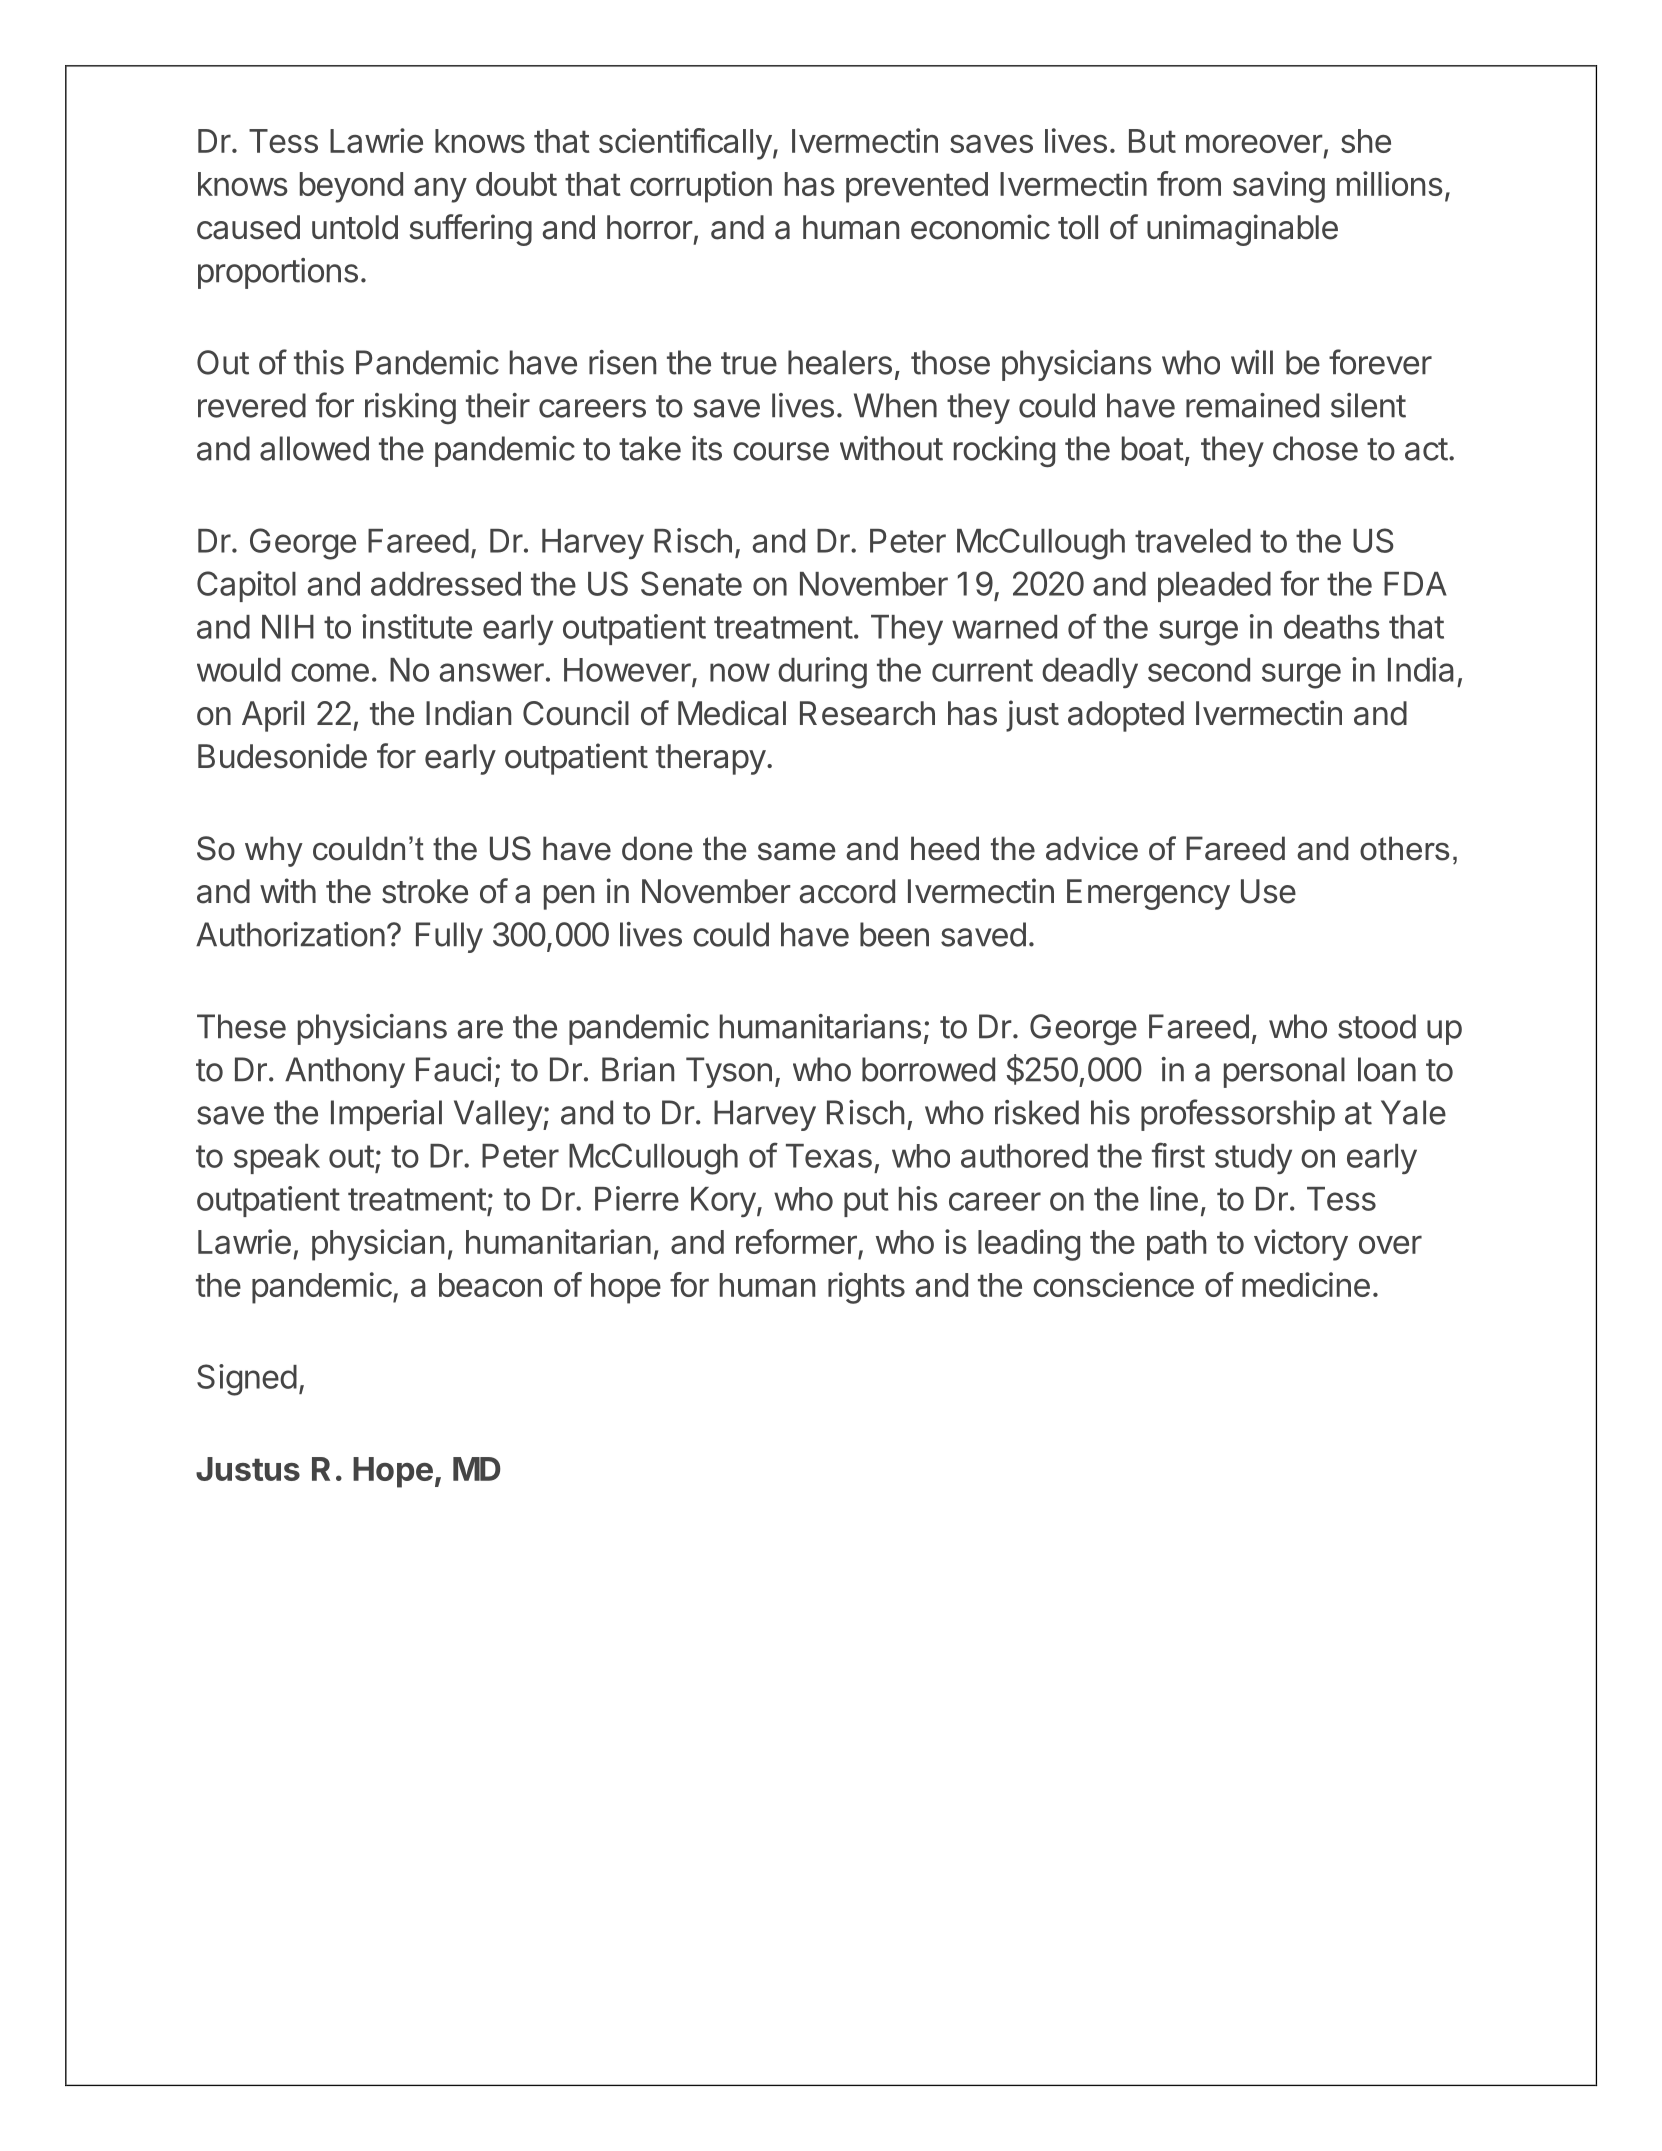 This document has height=2151, width=1662. Describe the element at coordinates (1126, 716) in the document. I see `adopted` at that location.
